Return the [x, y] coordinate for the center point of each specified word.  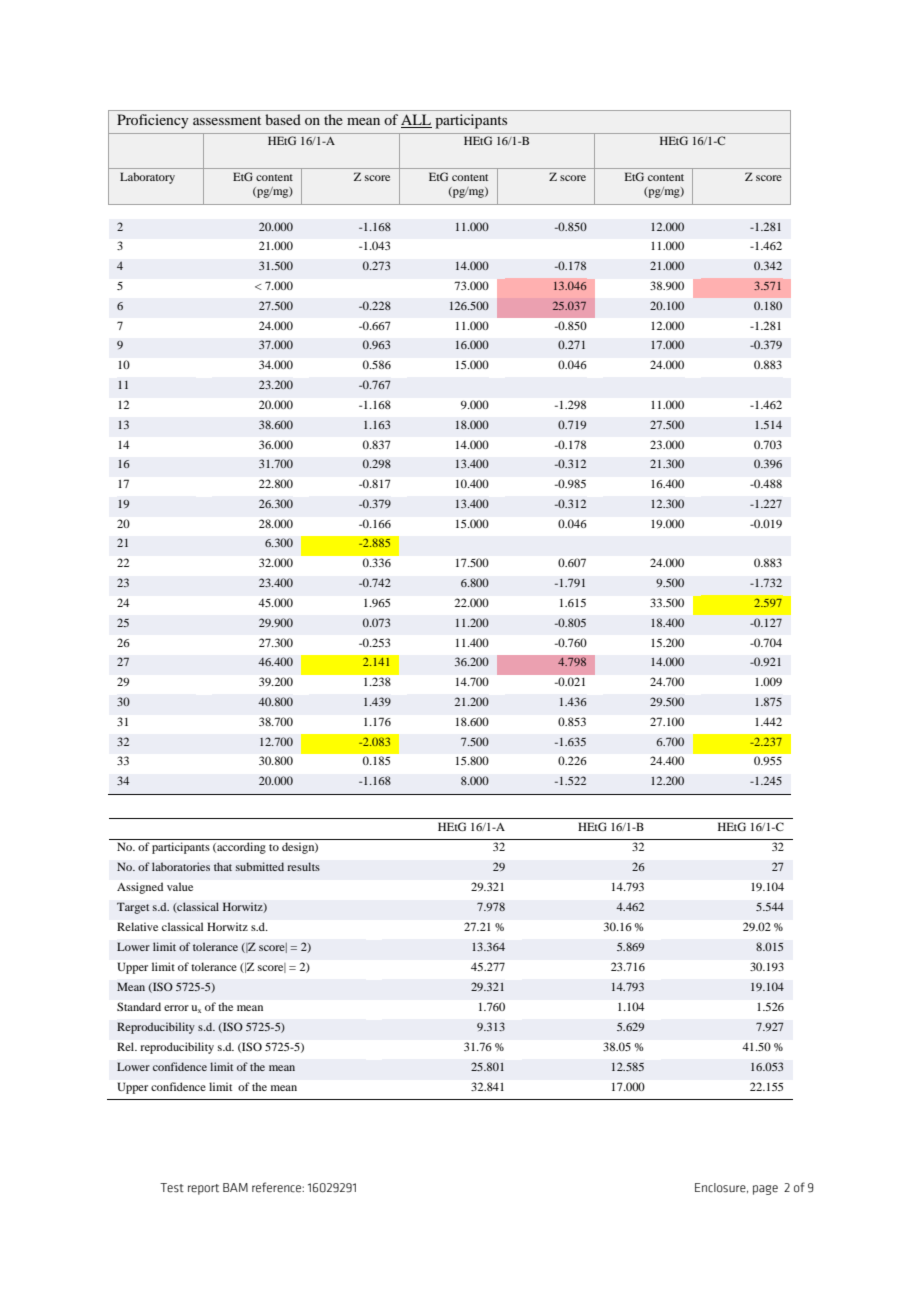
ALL [416, 121]
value [180, 886]
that [223, 866]
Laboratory [147, 178]
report [203, 1189]
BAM [235, 1187]
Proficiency [153, 121]
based [283, 119]
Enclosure [721, 1188]
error [176, 1008]
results [303, 866]
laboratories [181, 866]
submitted [259, 866]
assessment [227, 120]
